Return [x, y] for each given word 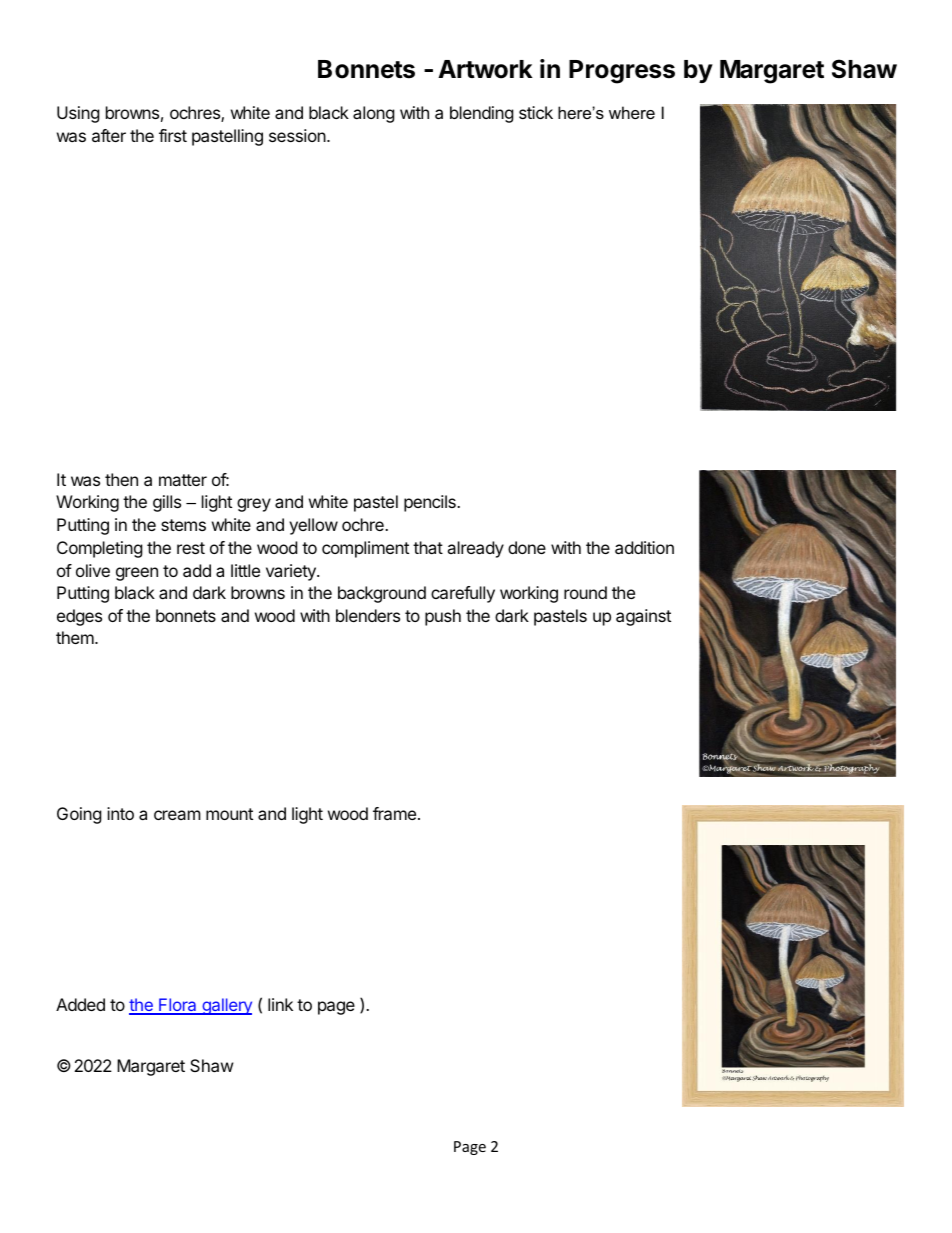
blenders [368, 615]
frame [396, 813]
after [109, 135]
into [120, 813]
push [443, 617]
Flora [178, 1006]
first [173, 135]
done [527, 547]
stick [536, 112]
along [374, 114]
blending [482, 114]
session [298, 135]
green [137, 574]
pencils [431, 503]
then [121, 479]
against [643, 617]
